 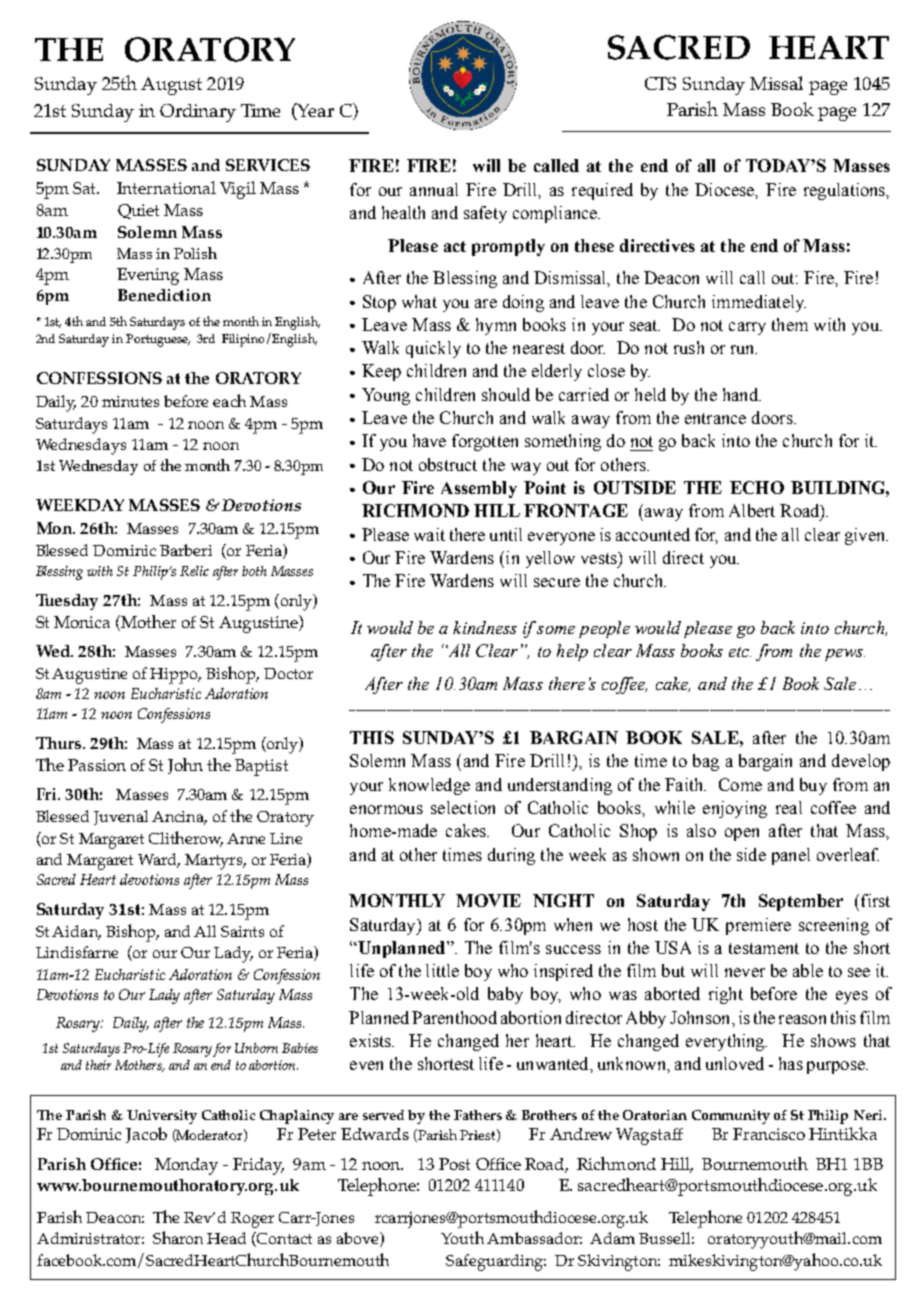 I want to click on ECHO, so click(x=757, y=487).
